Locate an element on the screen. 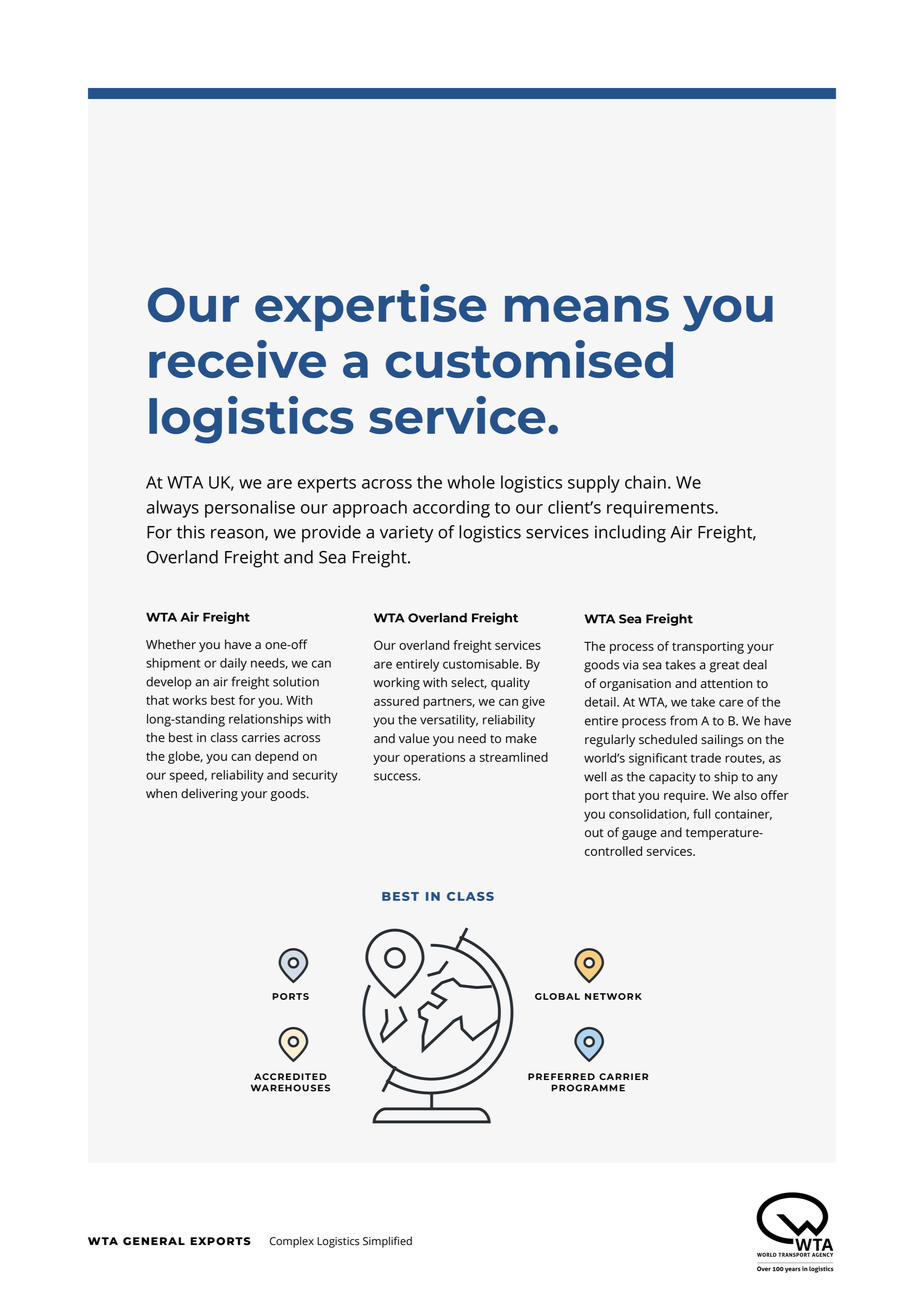 This screenshot has width=924, height=1308. delivering is located at coordinates (209, 794).
